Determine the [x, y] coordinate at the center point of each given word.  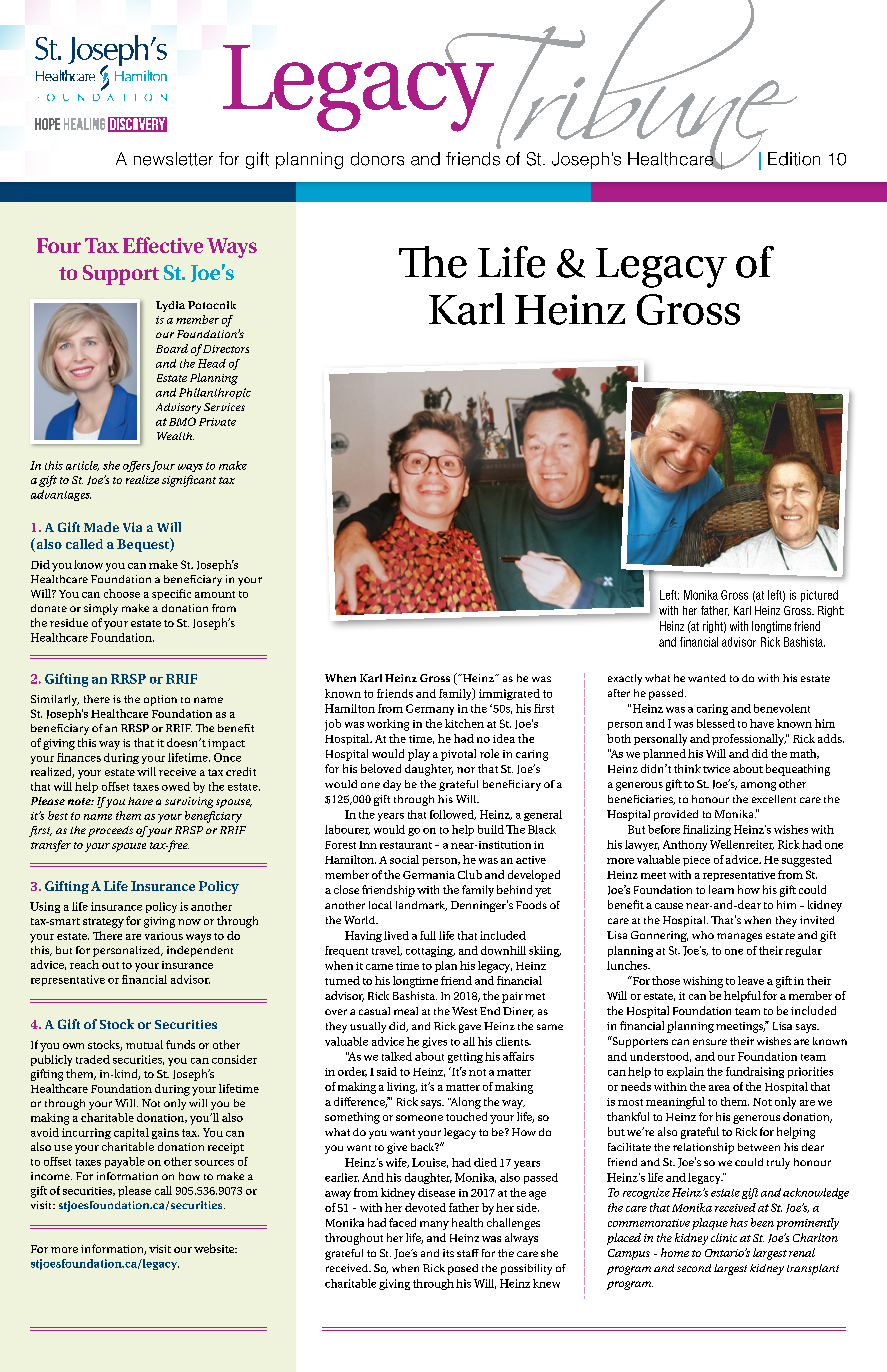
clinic [724, 1237]
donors [377, 159]
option [160, 700]
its [448, 1253]
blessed [716, 723]
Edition [794, 159]
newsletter [173, 159]
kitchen [464, 723]
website [215, 1248]
